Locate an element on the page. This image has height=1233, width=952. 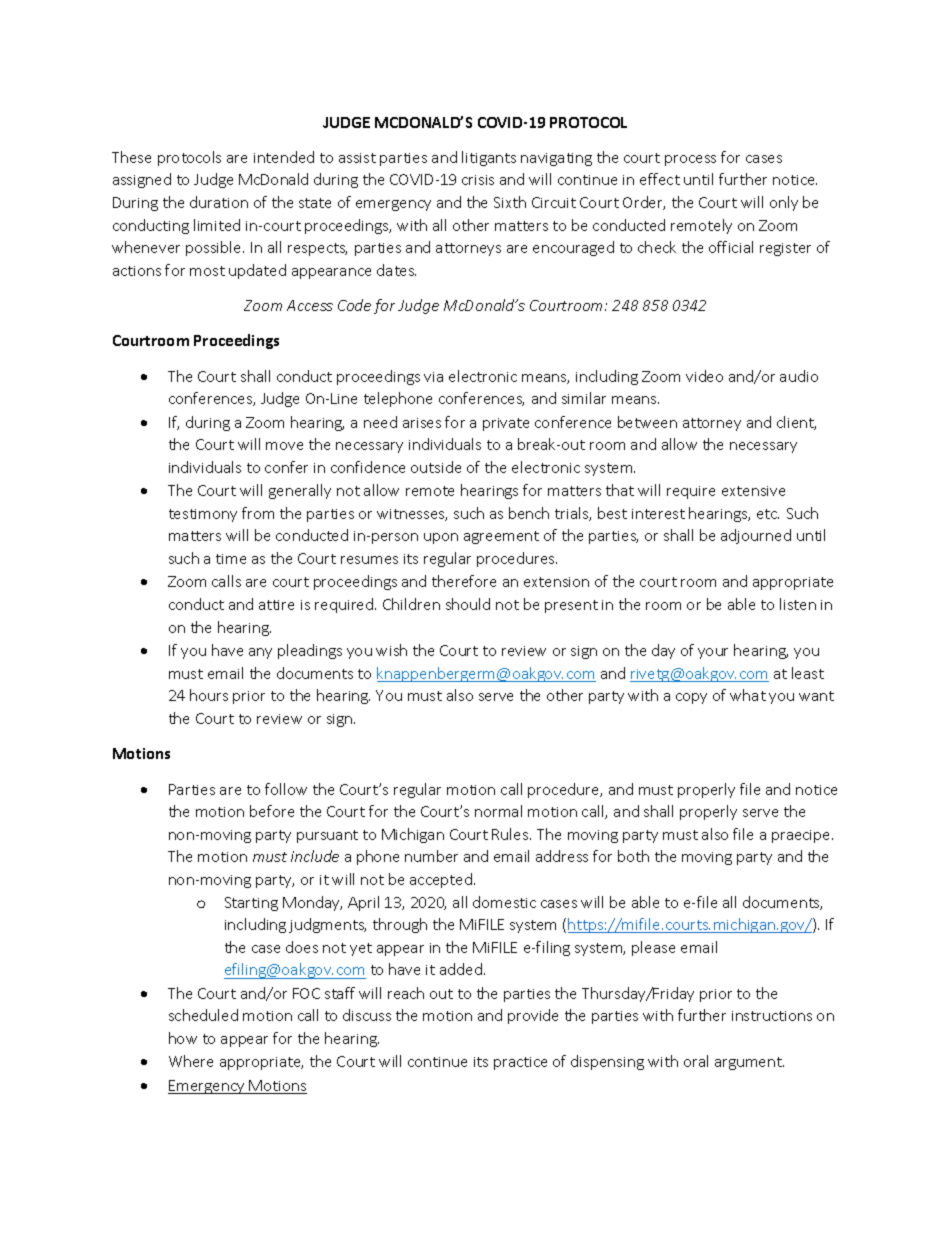
extensive is located at coordinates (753, 491).
